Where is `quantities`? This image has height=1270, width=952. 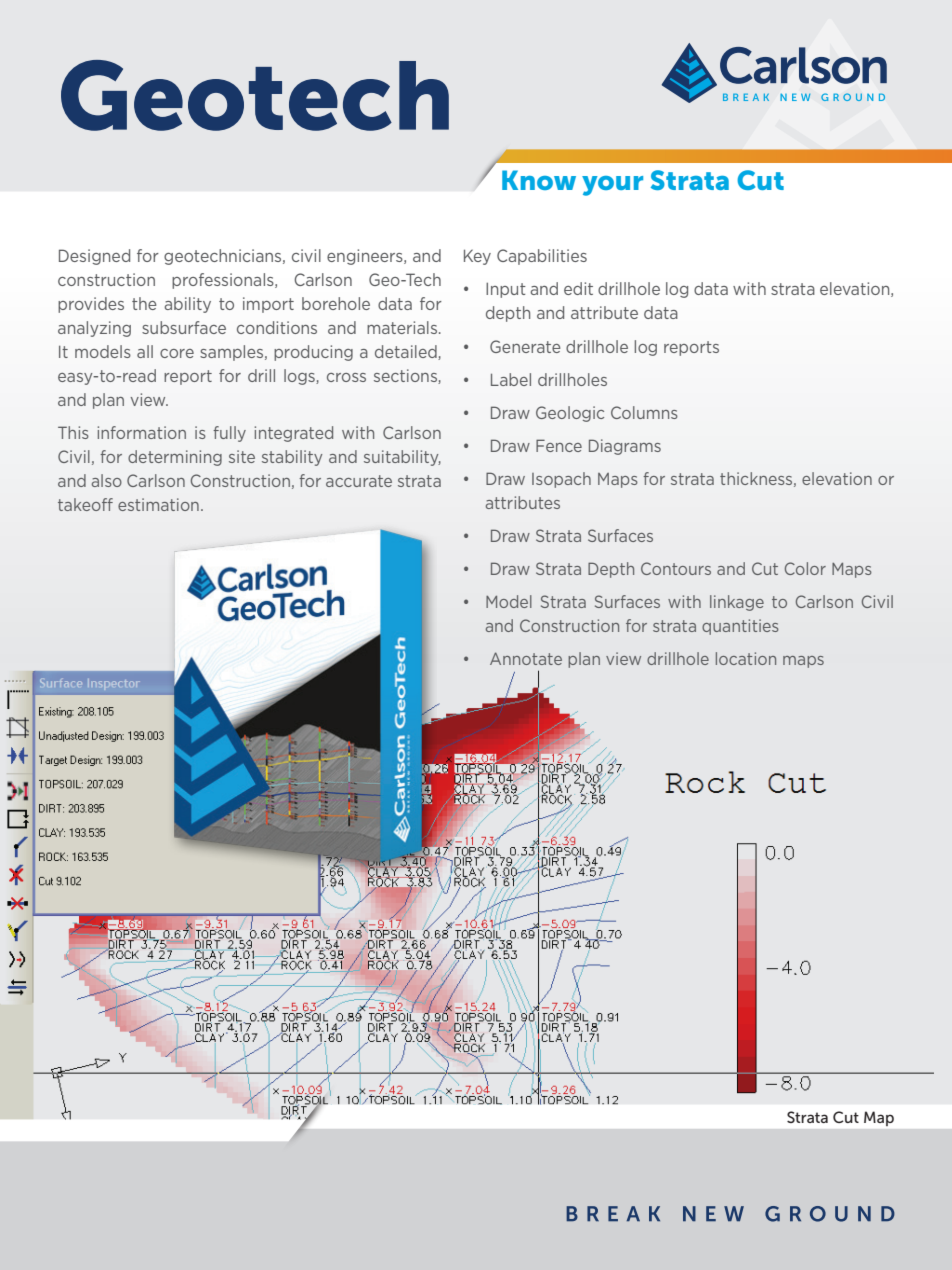 quantities is located at coordinates (740, 627).
